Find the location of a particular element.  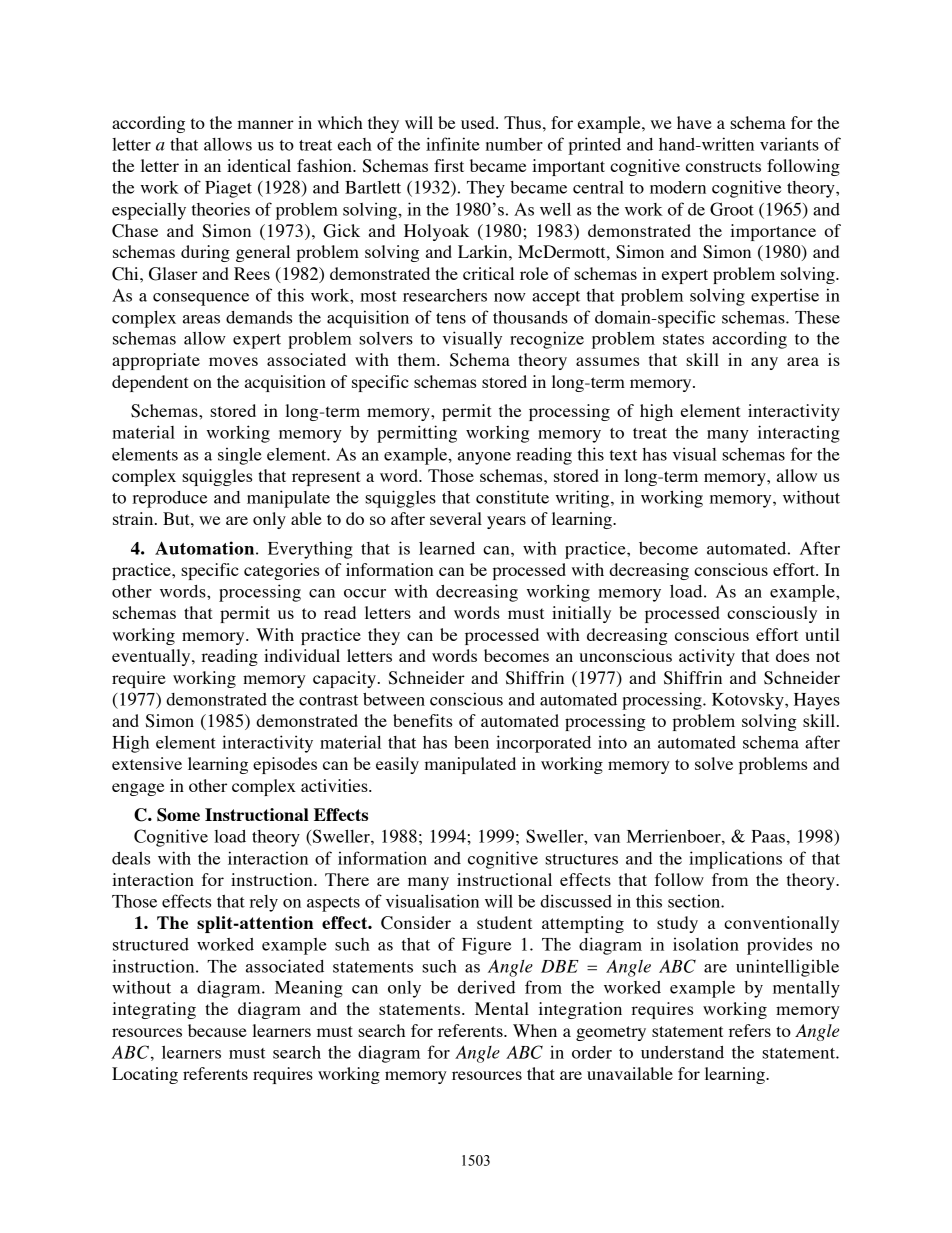

identical is located at coordinates (259, 165).
